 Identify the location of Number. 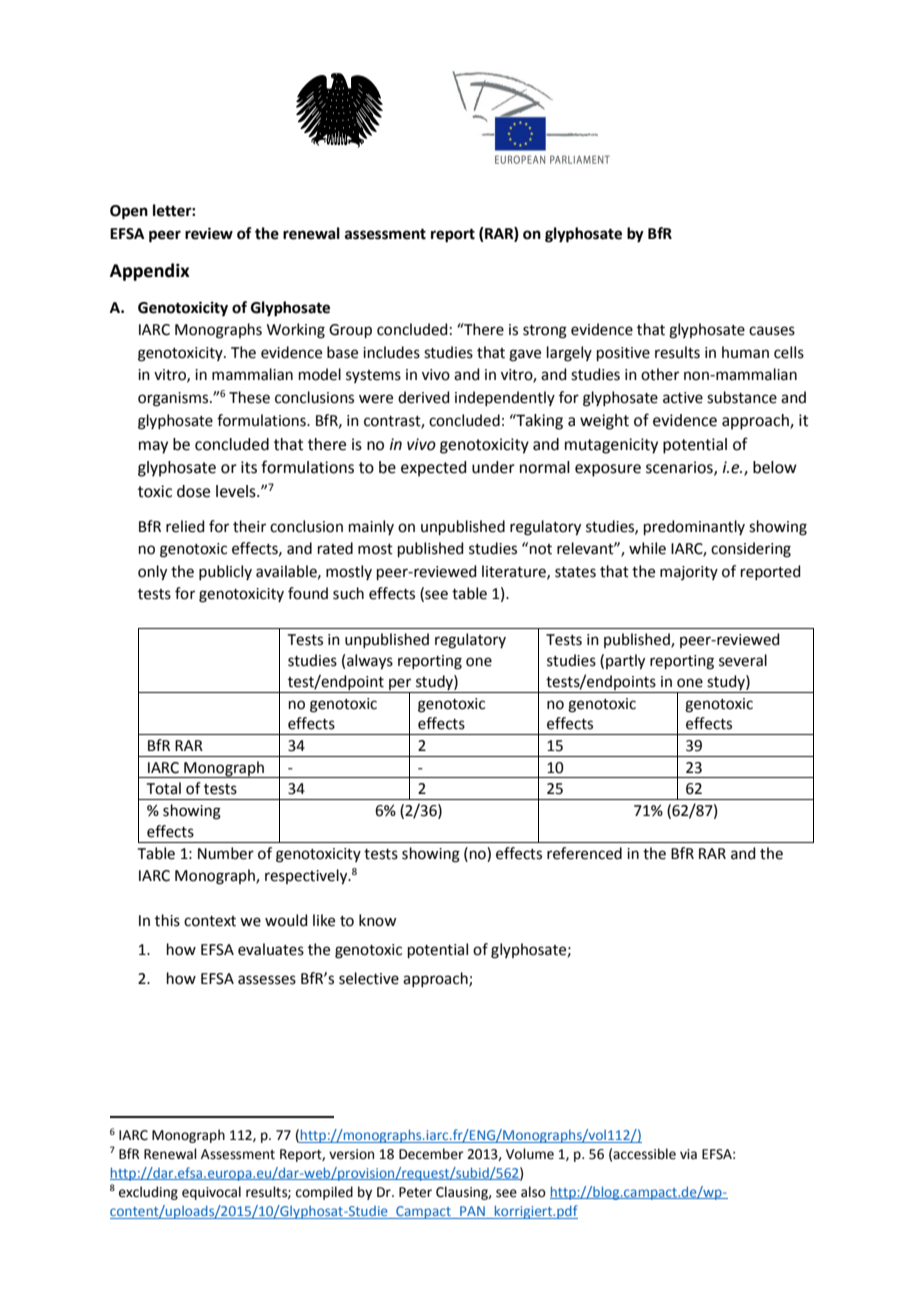
(226, 853).
